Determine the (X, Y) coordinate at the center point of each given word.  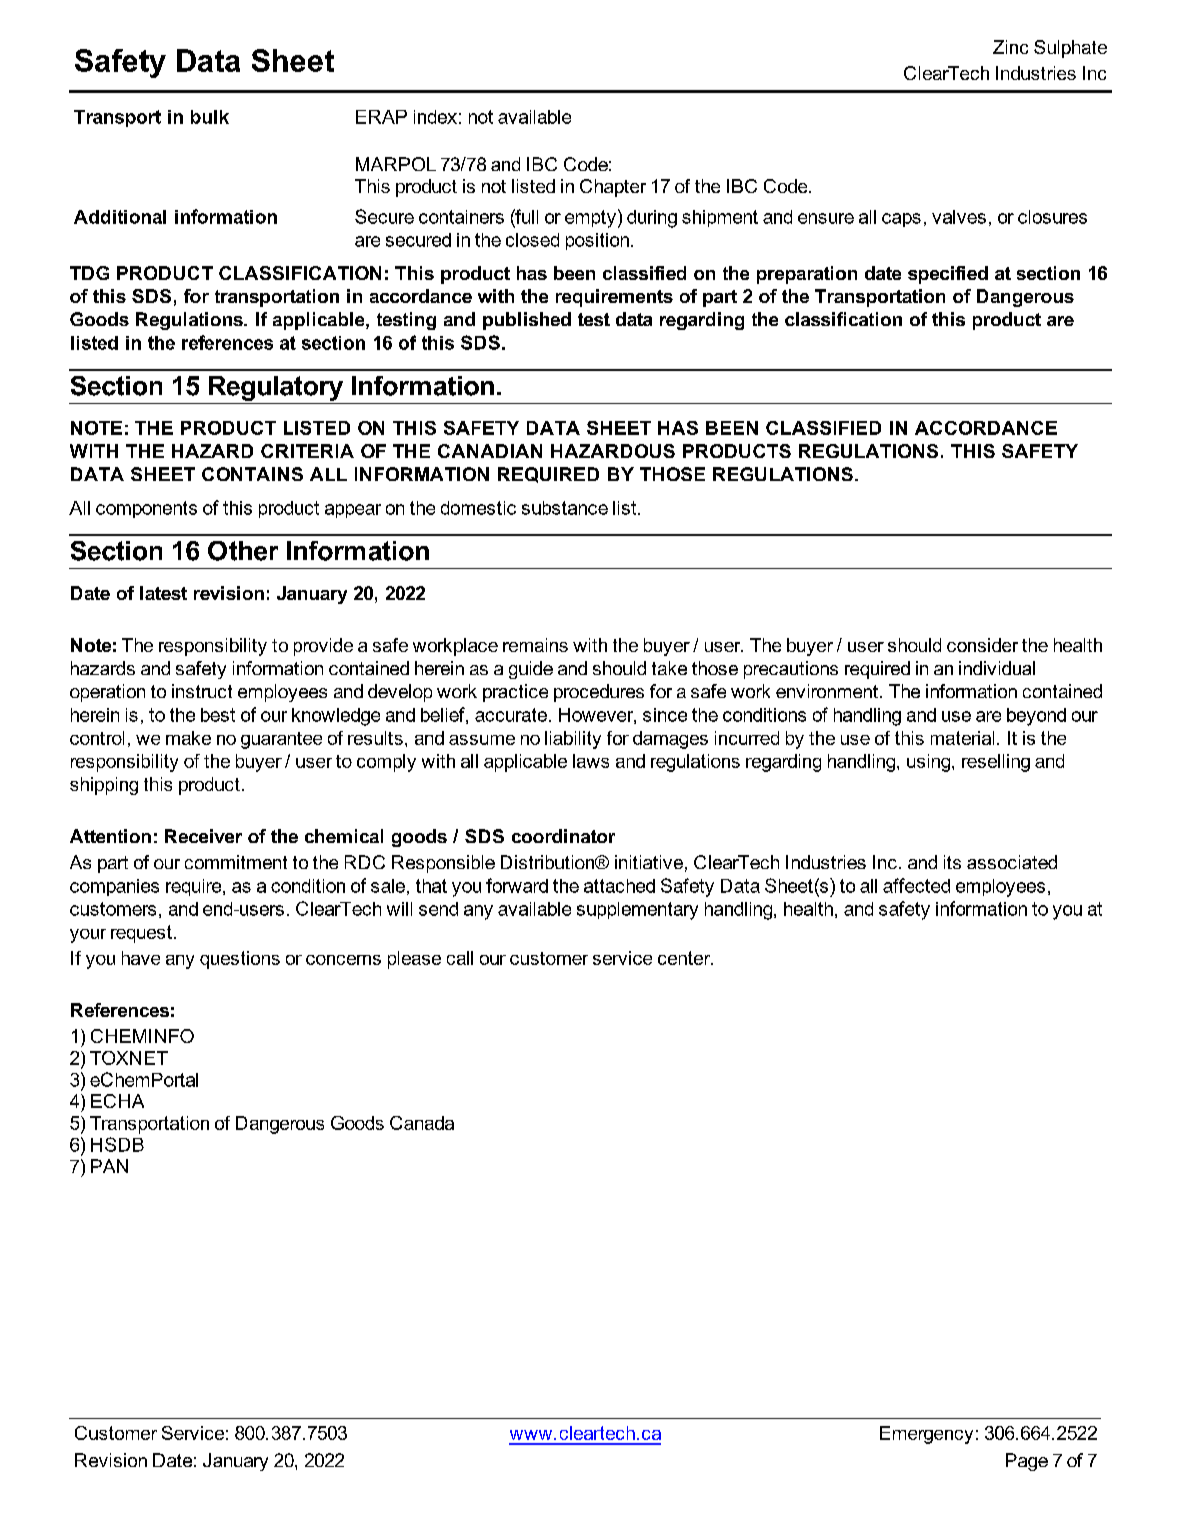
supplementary (637, 911)
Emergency (926, 1435)
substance (565, 508)
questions (240, 960)
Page (1027, 1462)
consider (982, 645)
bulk (210, 117)
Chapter (613, 188)
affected (916, 885)
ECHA (117, 1101)
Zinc (1010, 47)
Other (243, 551)
